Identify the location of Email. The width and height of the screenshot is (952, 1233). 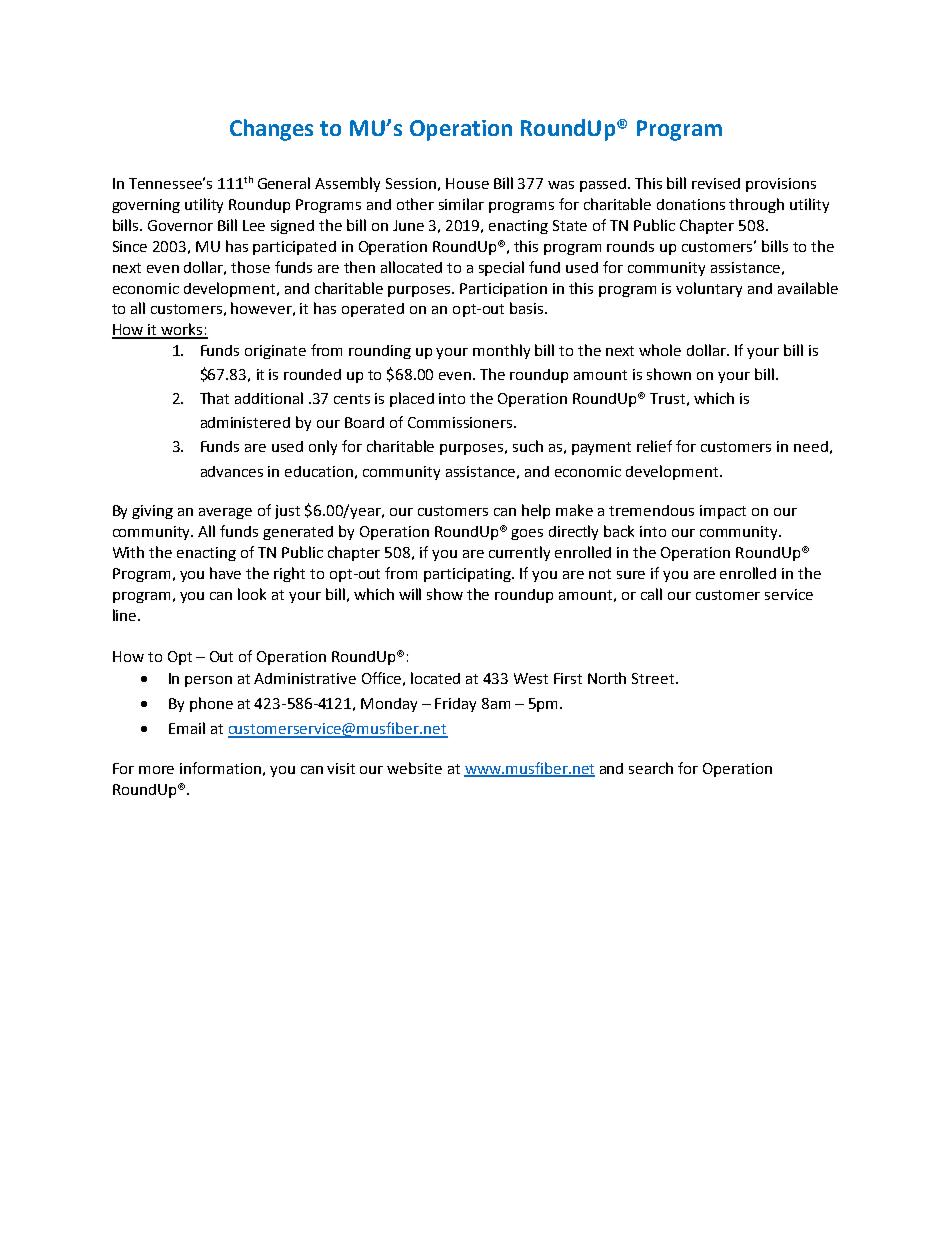
(187, 728).
